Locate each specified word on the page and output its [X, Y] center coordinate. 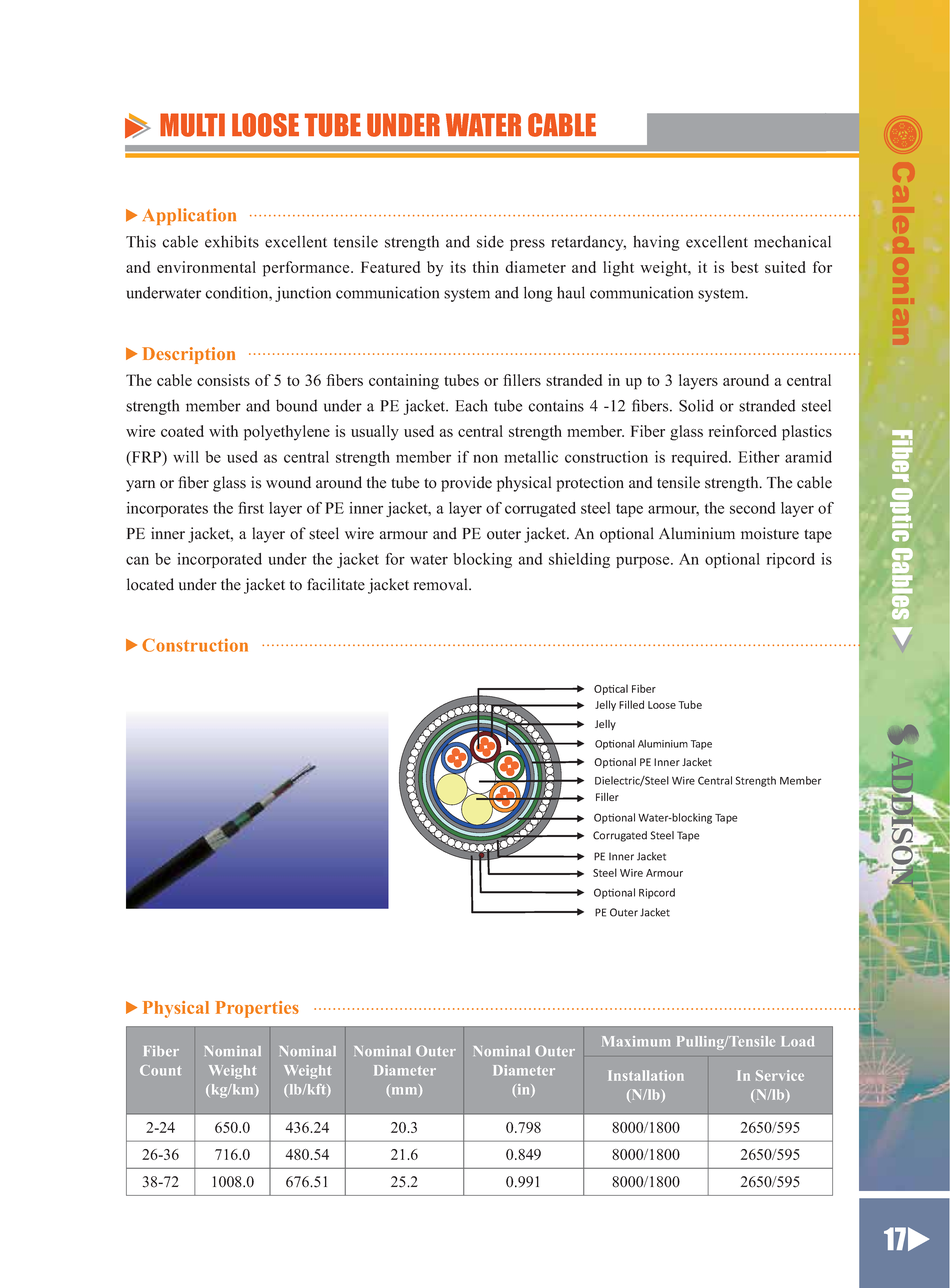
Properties [257, 1009]
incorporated [219, 560]
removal [442, 584]
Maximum [636, 1041]
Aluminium [697, 533]
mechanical [792, 241]
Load [798, 1041]
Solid [696, 405]
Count [160, 1070]
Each [471, 405]
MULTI [192, 125]
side [490, 241]
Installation [646, 1075]
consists [223, 380]
